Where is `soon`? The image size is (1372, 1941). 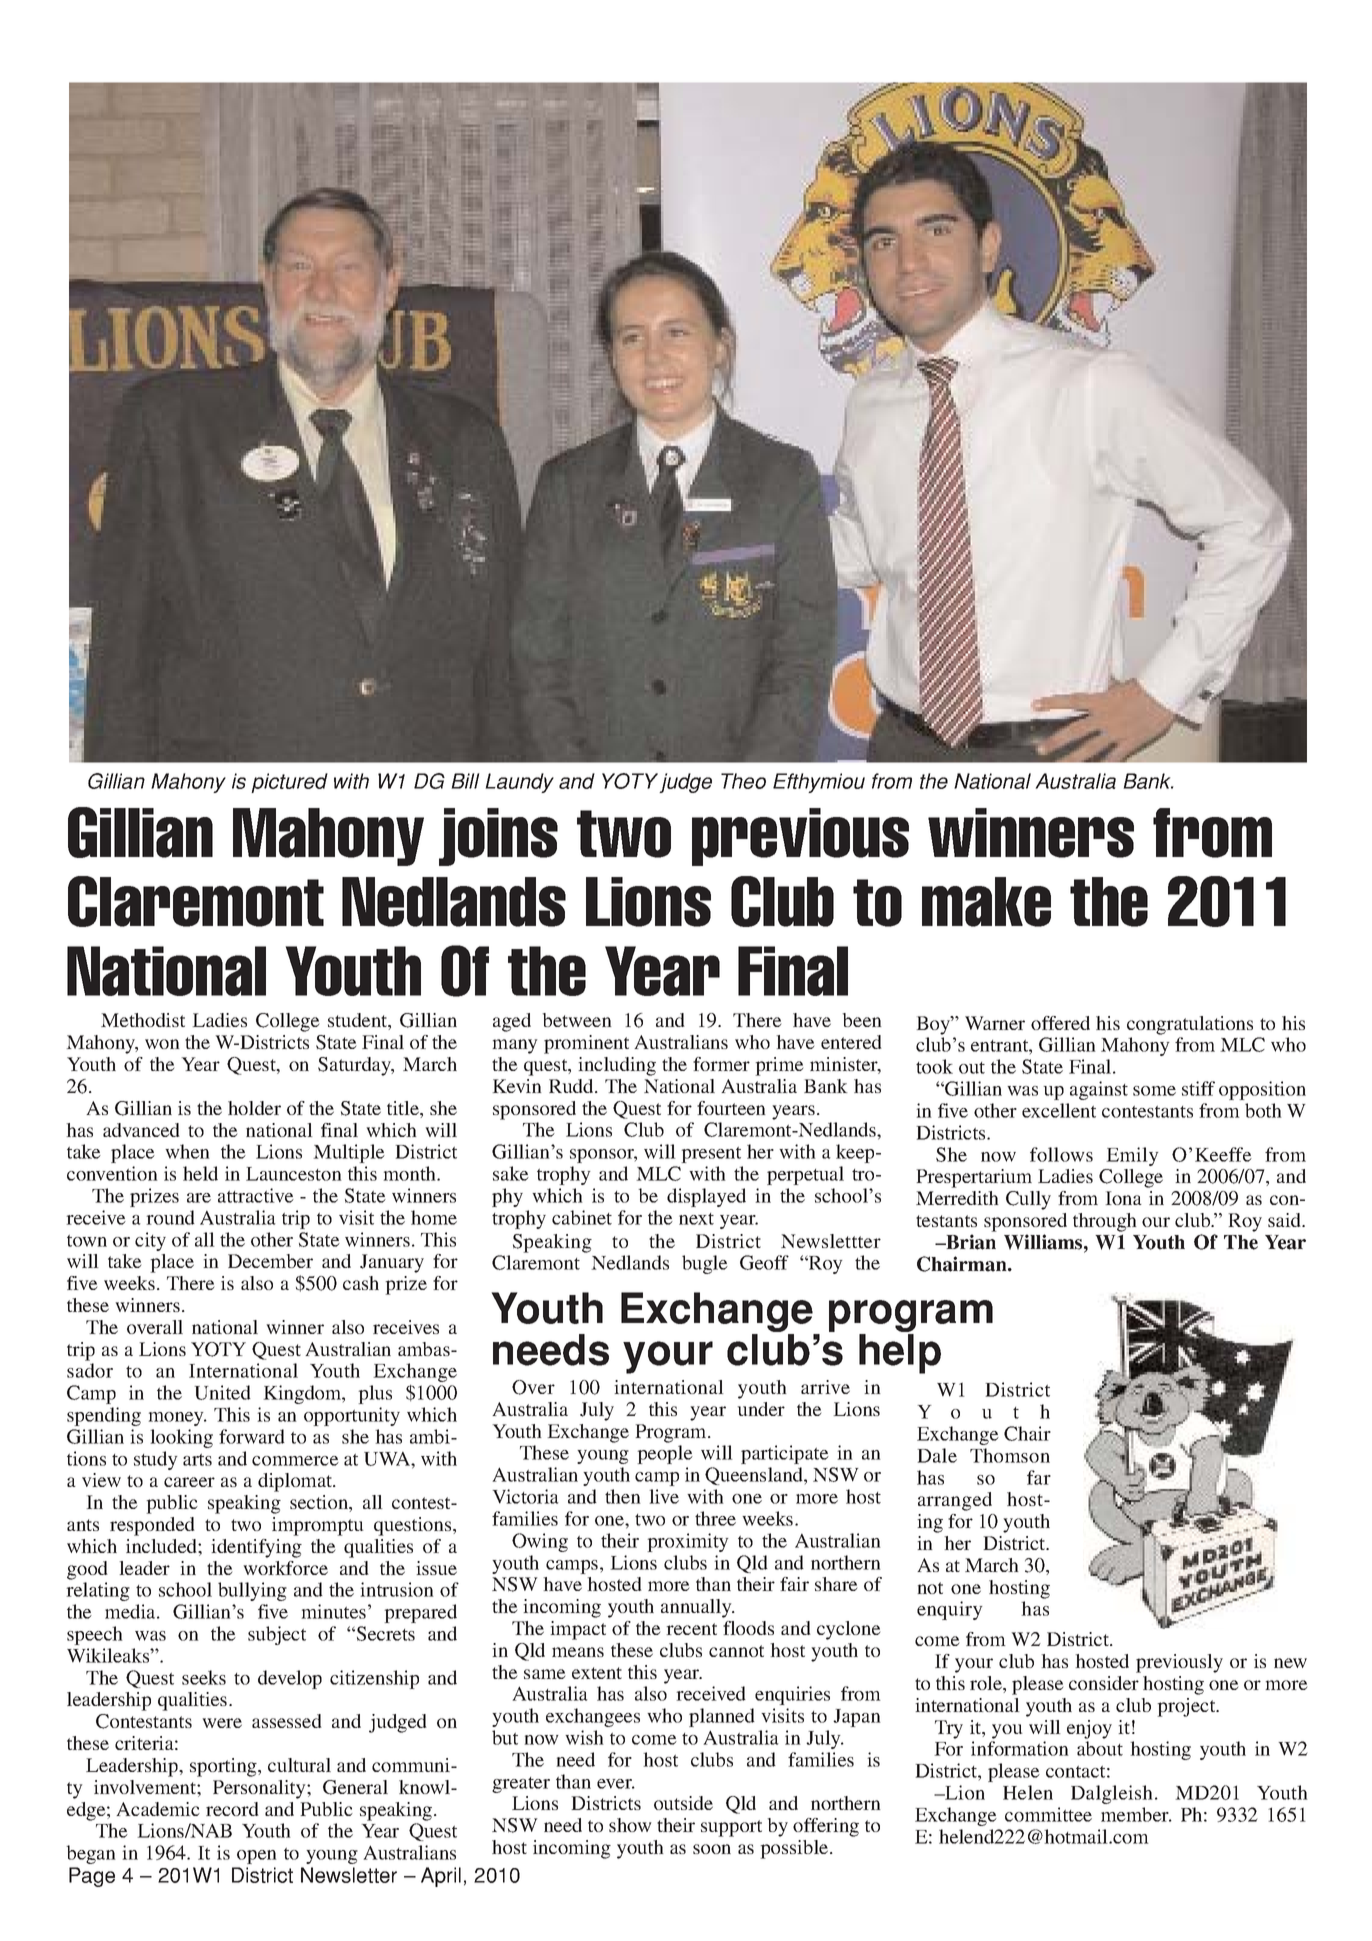 soon is located at coordinates (712, 1849).
